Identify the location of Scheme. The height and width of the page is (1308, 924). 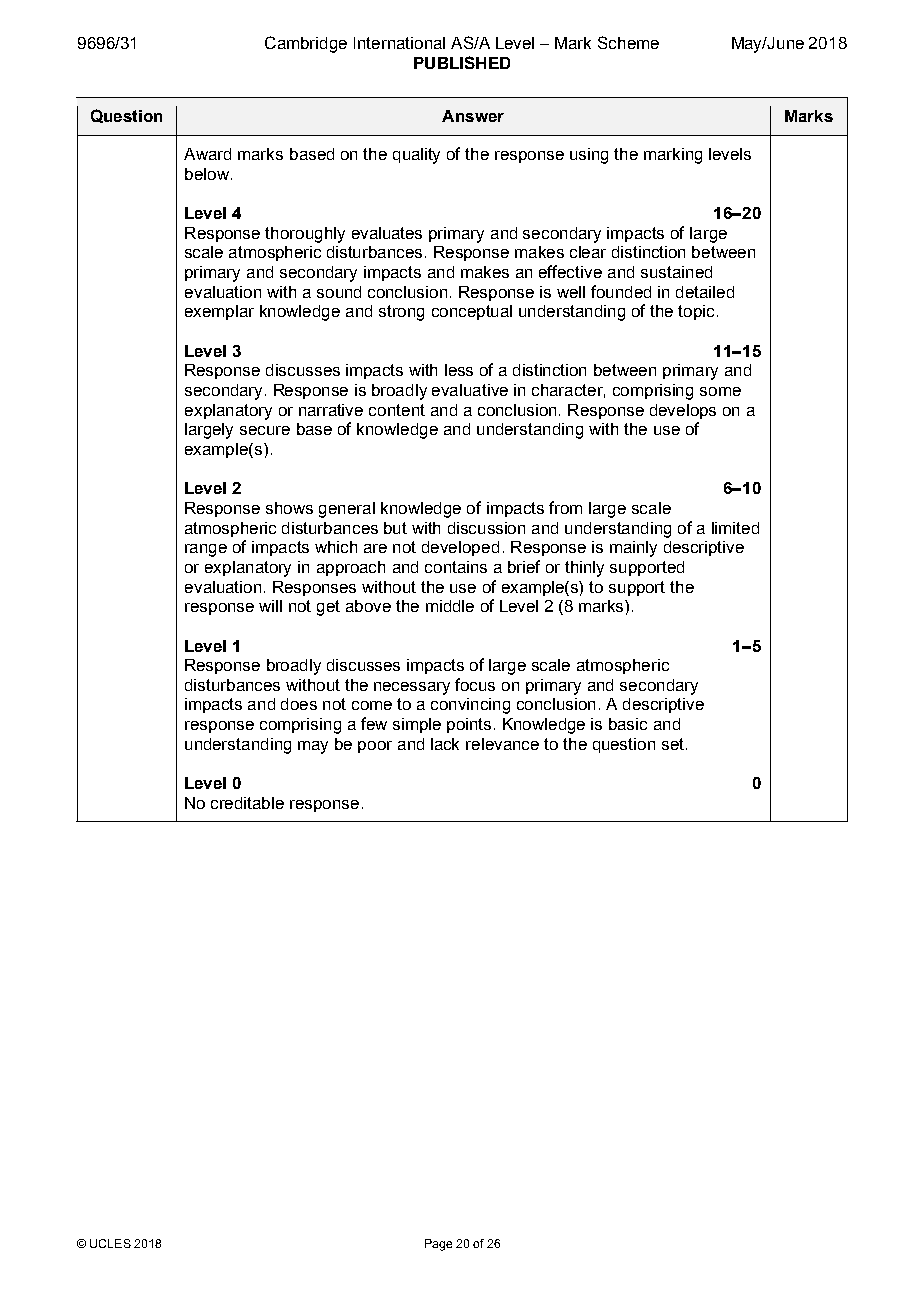
(628, 42).
